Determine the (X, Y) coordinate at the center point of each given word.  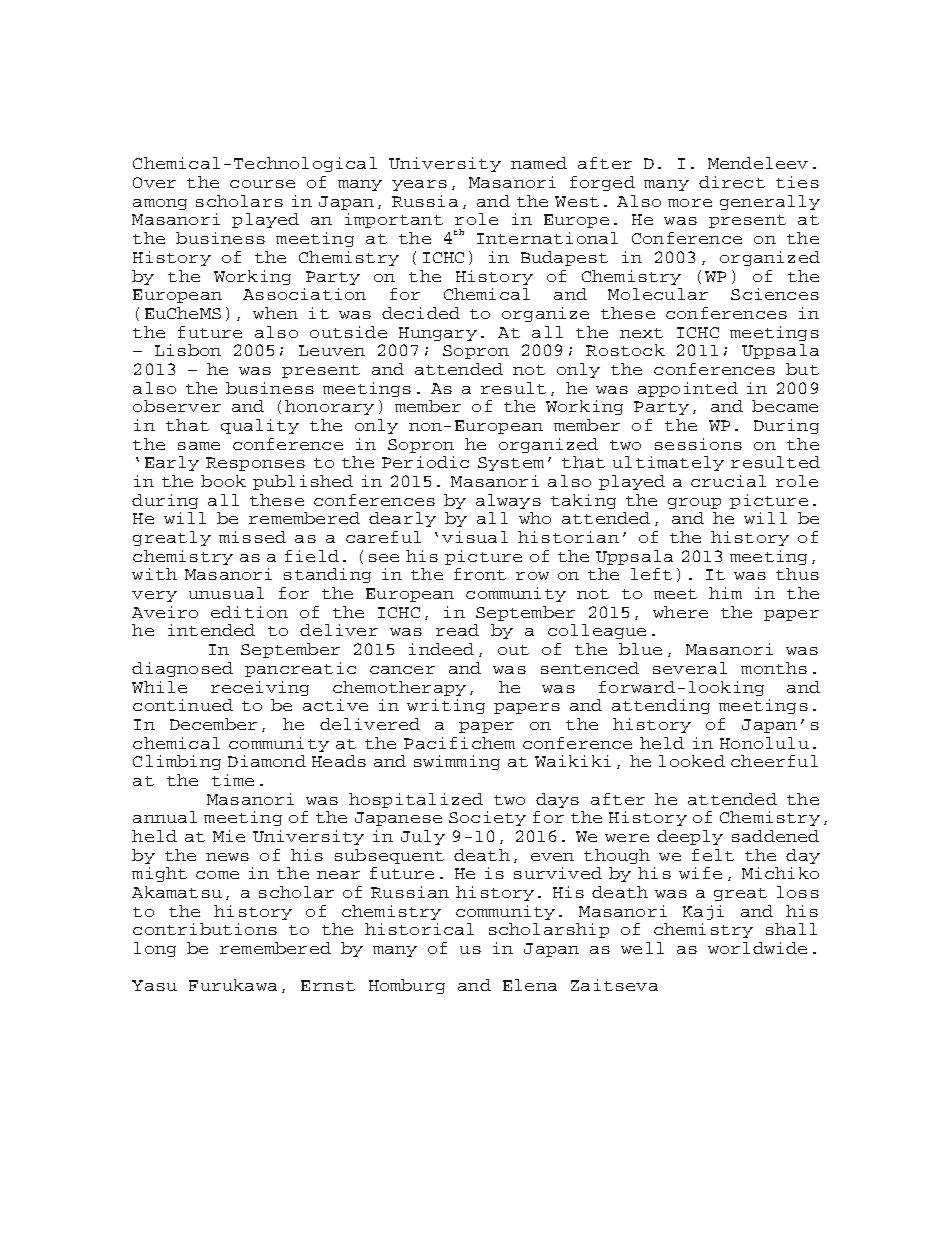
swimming (457, 762)
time (233, 780)
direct (732, 182)
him (725, 593)
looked (692, 761)
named (539, 163)
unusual (226, 593)
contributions (205, 929)
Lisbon (188, 350)
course (262, 184)
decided (421, 313)
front (480, 574)
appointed (688, 389)
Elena (530, 985)
